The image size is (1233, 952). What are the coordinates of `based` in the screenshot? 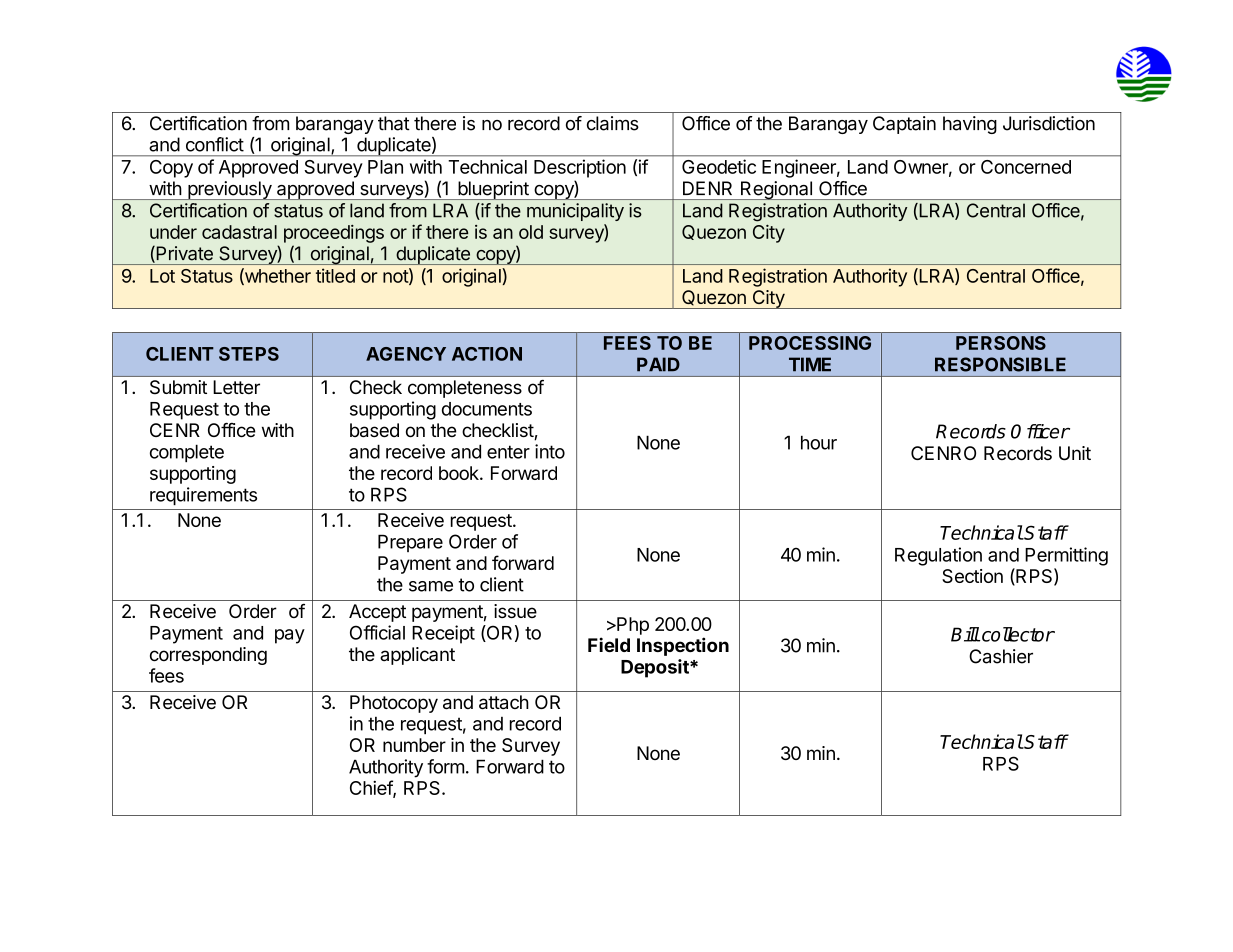 It's located at (374, 430).
